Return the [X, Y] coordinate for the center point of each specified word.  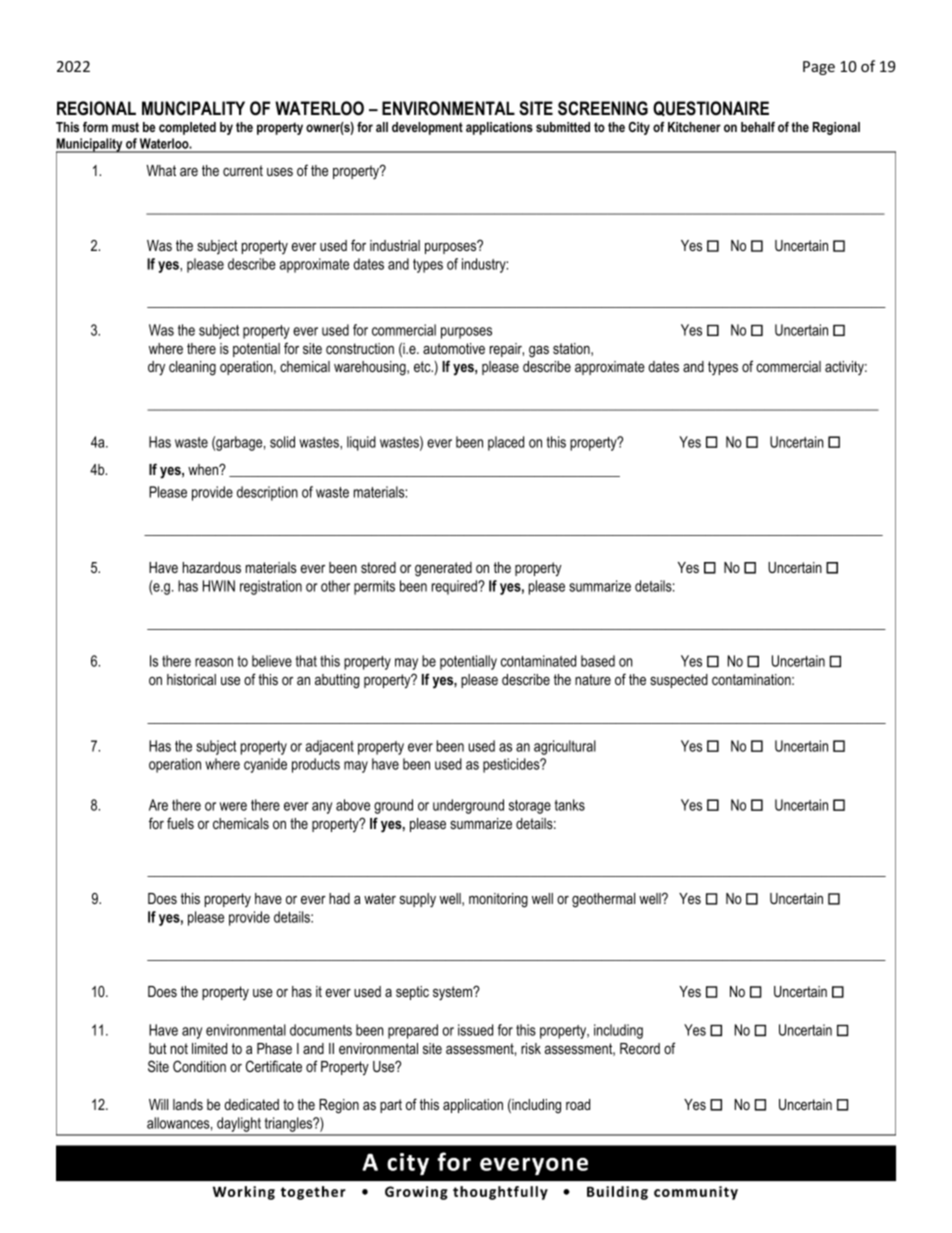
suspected [679, 681]
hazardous [212, 567]
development [427, 128]
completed [187, 128]
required [455, 587]
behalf [758, 127]
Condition [199, 1066]
